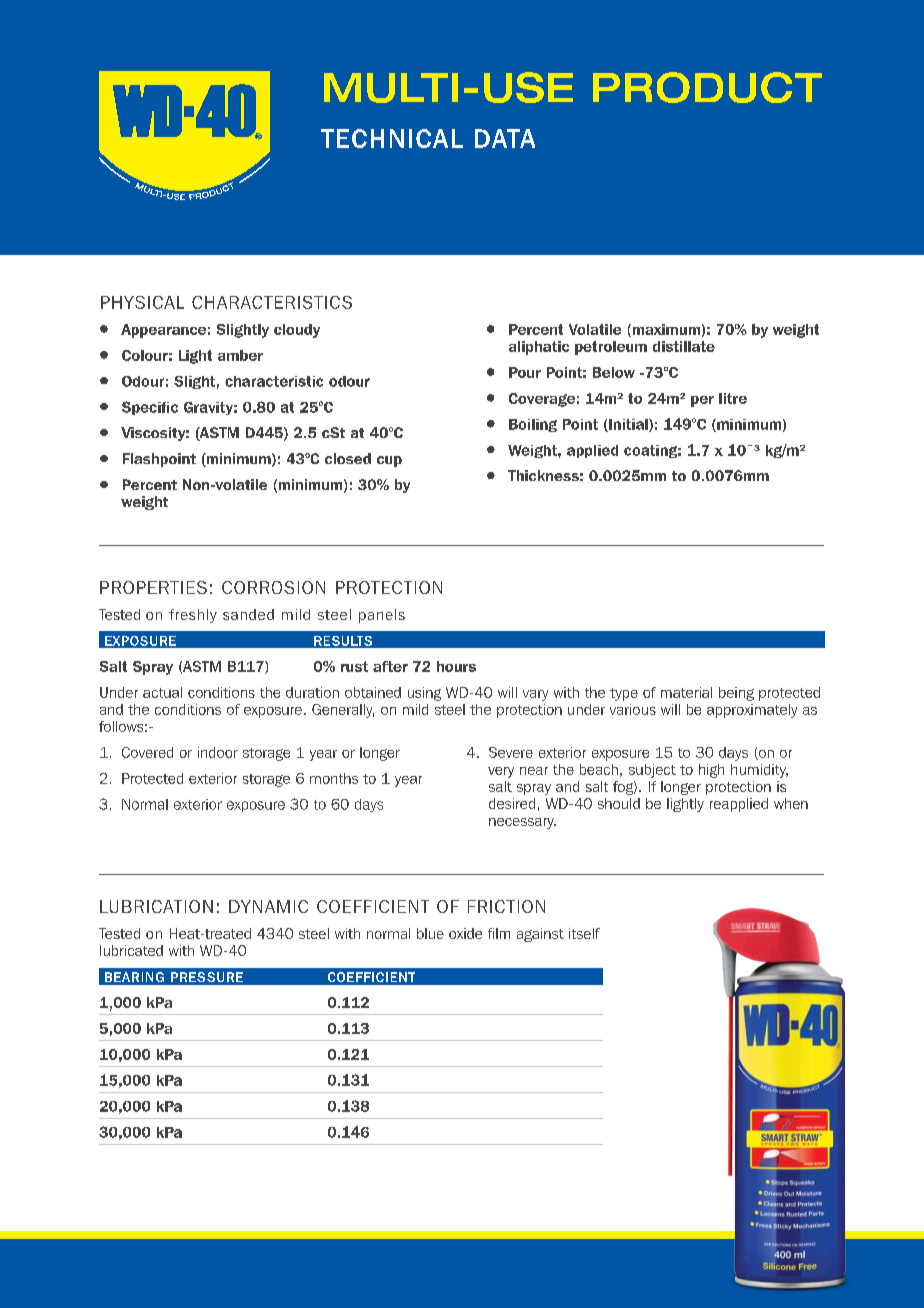  What do you see at coordinates (733, 398) in the screenshot?
I see `litre` at bounding box center [733, 398].
